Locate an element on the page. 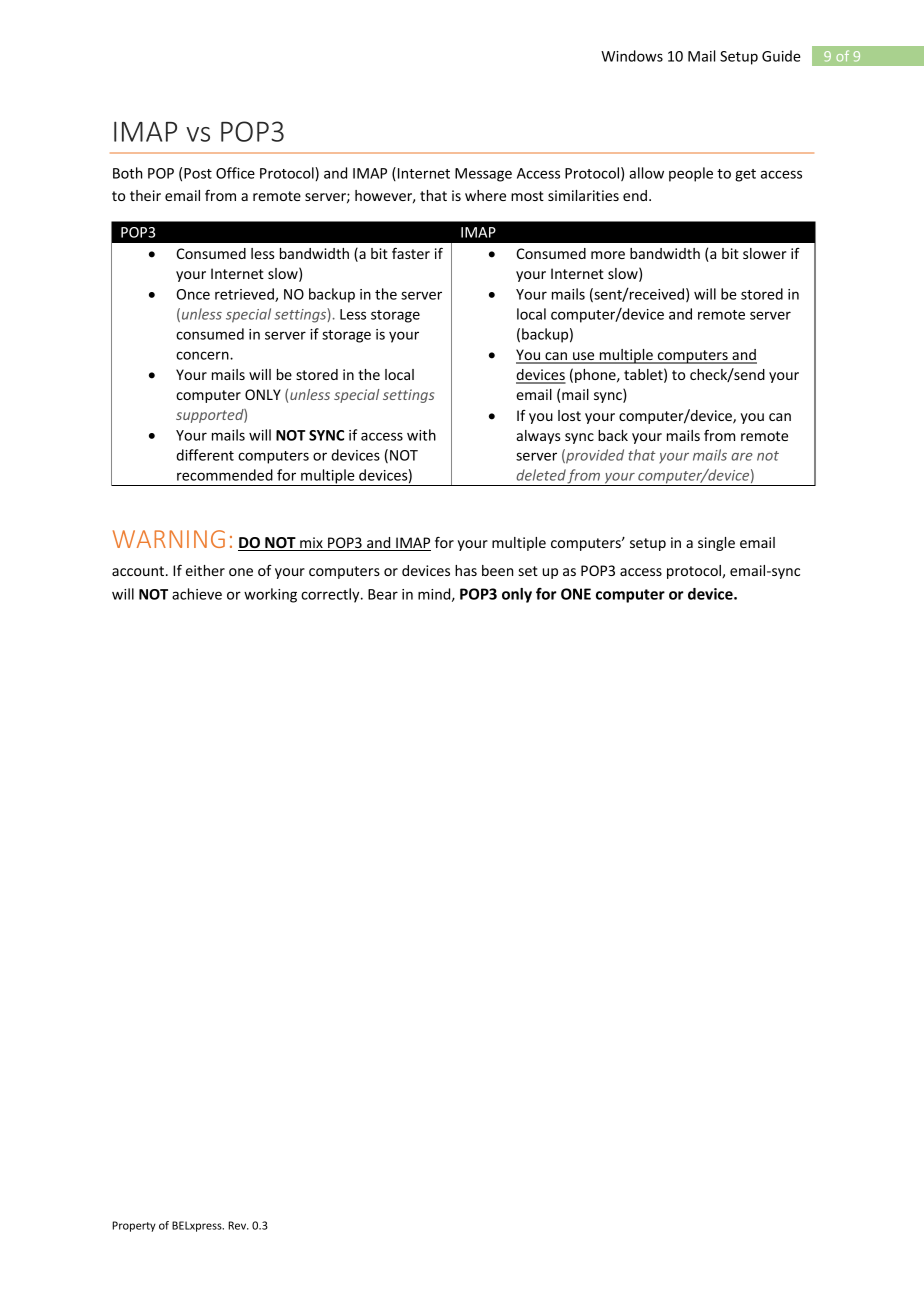 The image size is (924, 1308). Message is located at coordinates (483, 175).
